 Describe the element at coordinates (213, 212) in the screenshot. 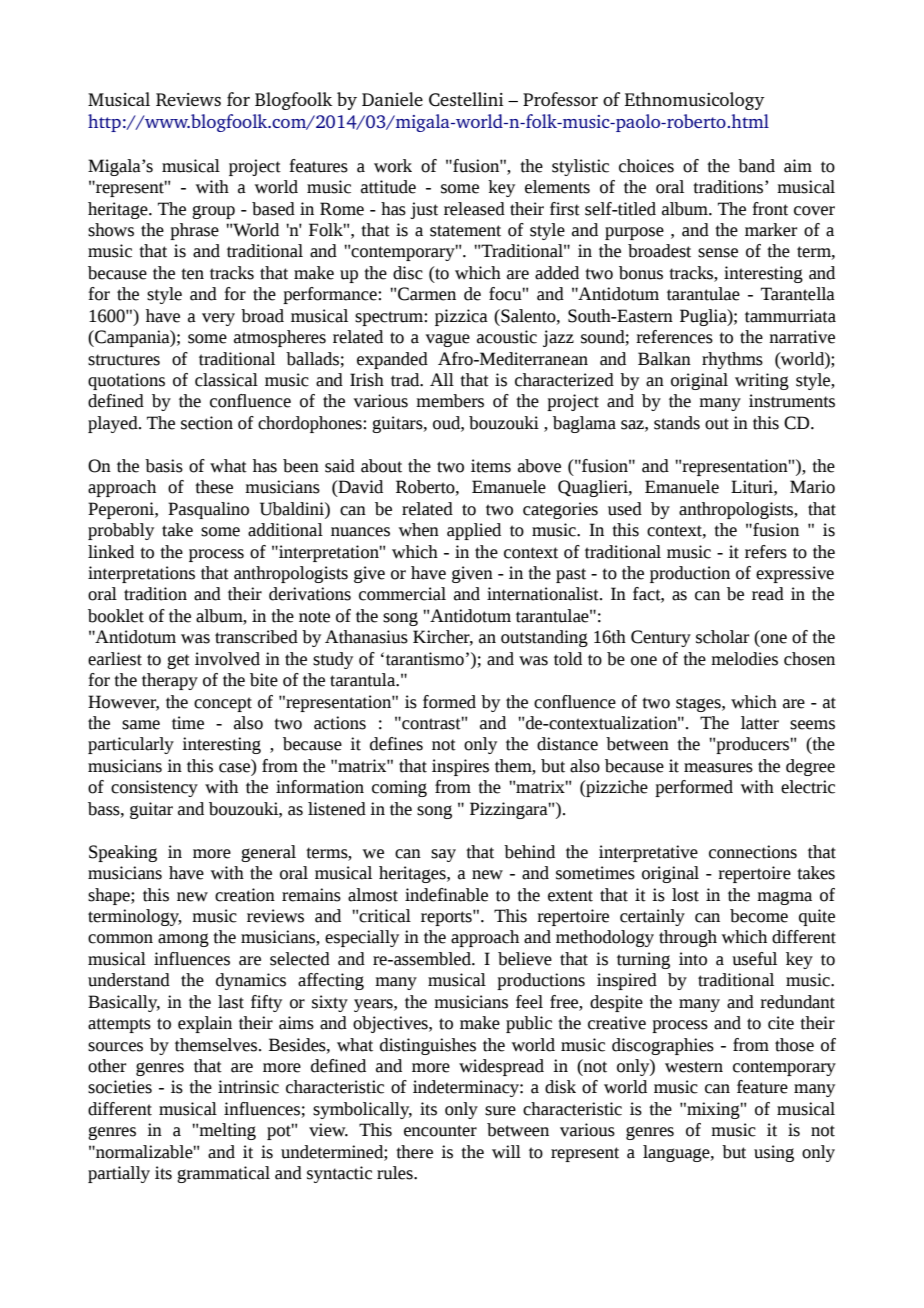

I see `group` at that location.
